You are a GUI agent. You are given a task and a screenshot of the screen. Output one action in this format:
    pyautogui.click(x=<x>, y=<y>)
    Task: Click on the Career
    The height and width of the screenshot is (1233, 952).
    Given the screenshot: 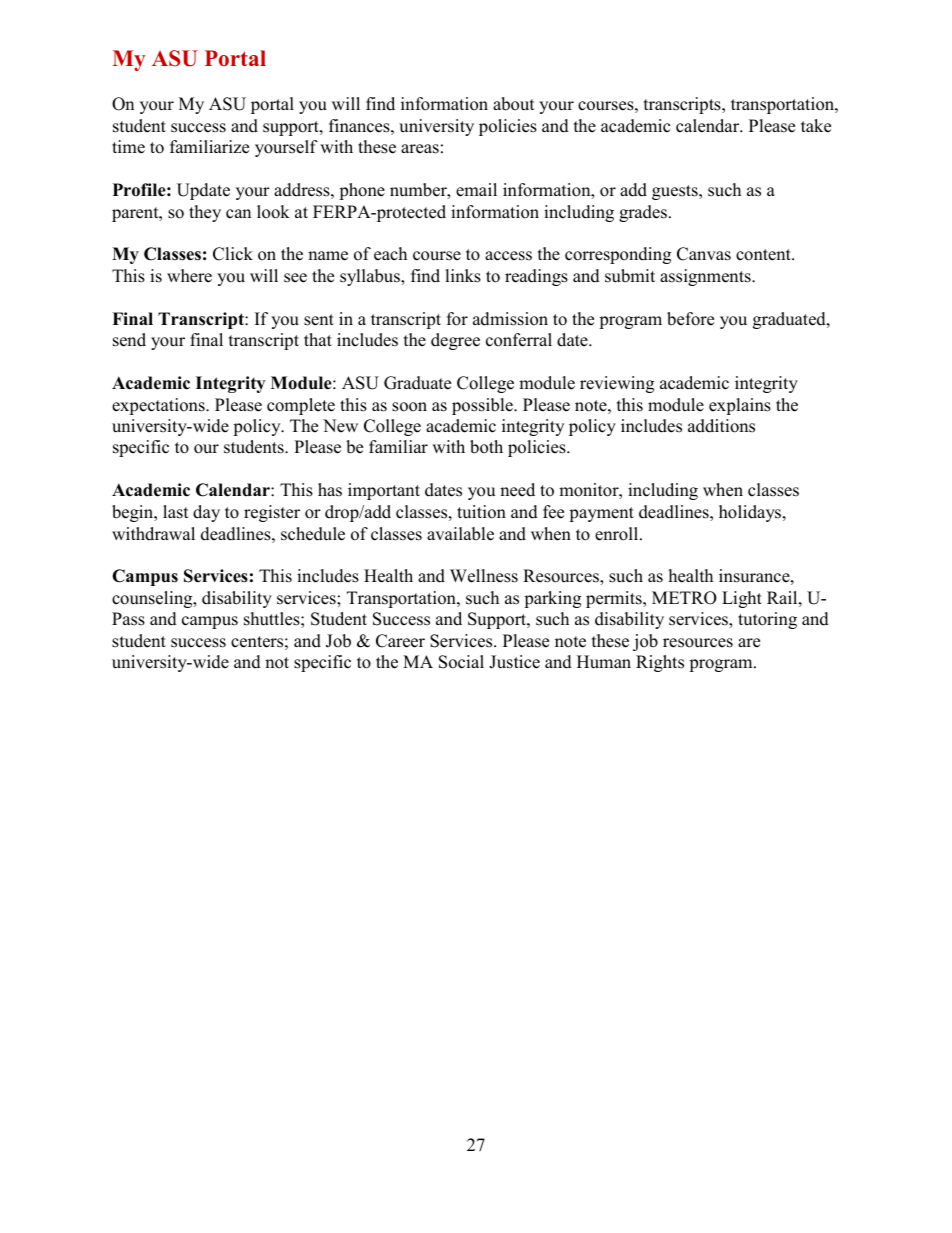 What is the action you would take?
    pyautogui.click(x=400, y=641)
